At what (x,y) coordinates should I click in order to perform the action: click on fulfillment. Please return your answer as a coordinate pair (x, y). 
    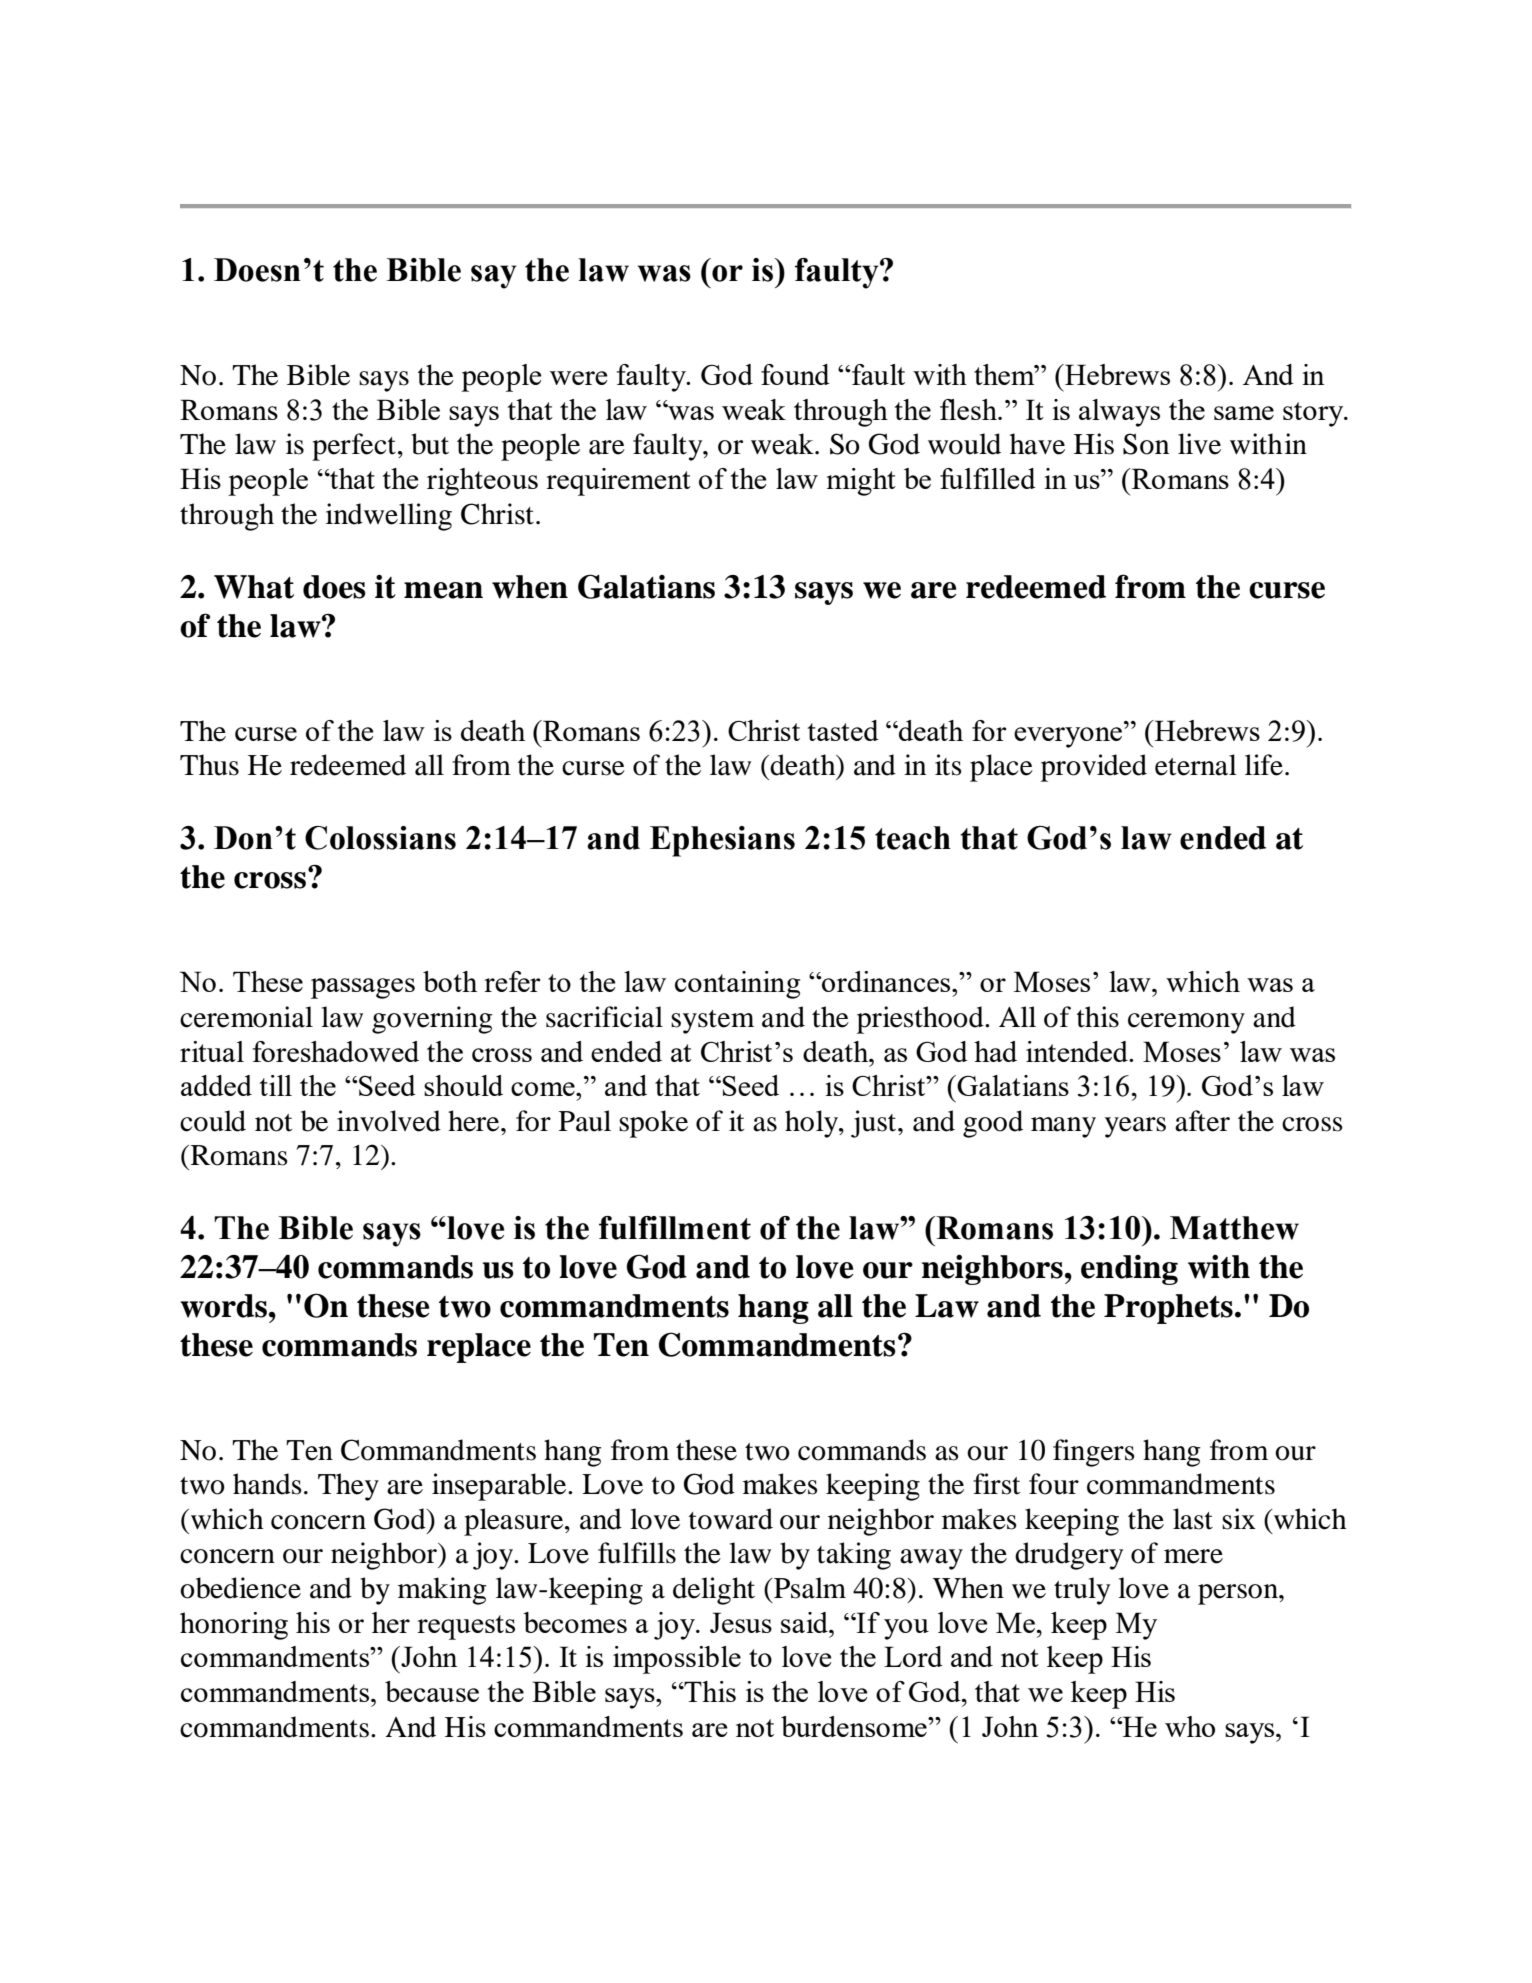
    Looking at the image, I should click on (675, 1228).
